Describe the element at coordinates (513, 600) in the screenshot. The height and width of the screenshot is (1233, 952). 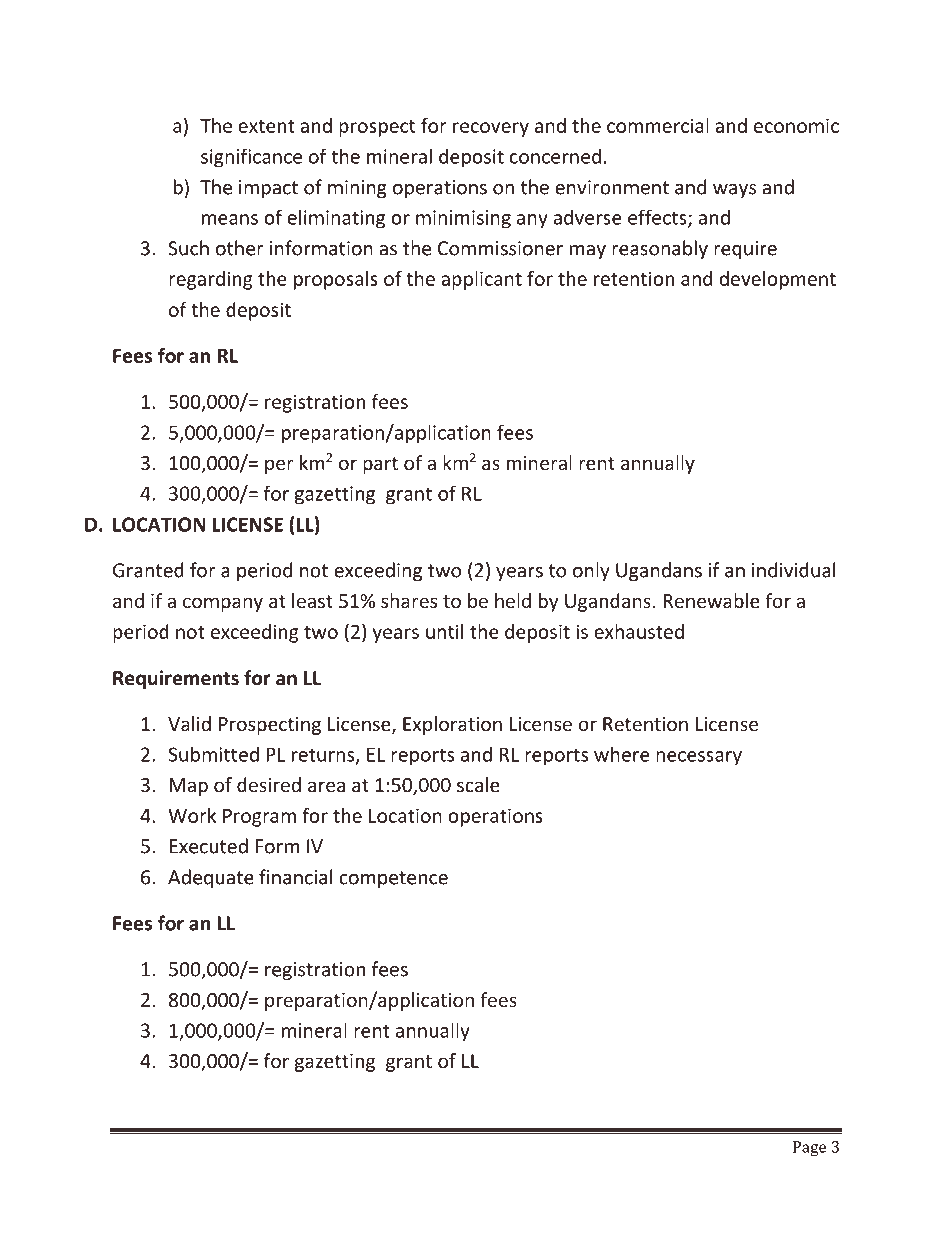
I see `held` at that location.
